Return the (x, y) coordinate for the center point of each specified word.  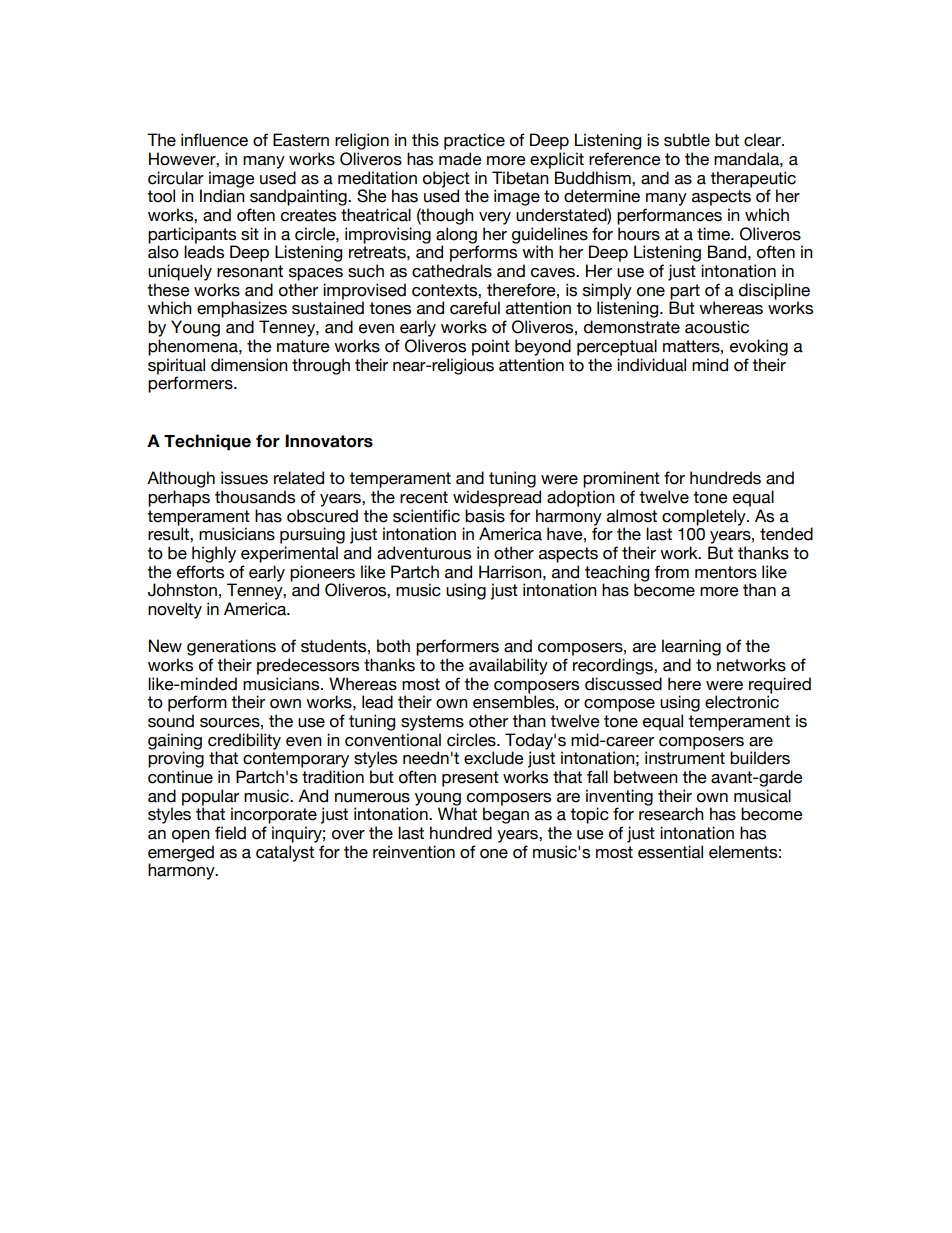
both (393, 646)
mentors (726, 572)
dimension (249, 365)
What (457, 814)
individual (651, 365)
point (491, 347)
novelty (175, 610)
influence (214, 140)
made (460, 159)
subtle (687, 140)
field (230, 833)
